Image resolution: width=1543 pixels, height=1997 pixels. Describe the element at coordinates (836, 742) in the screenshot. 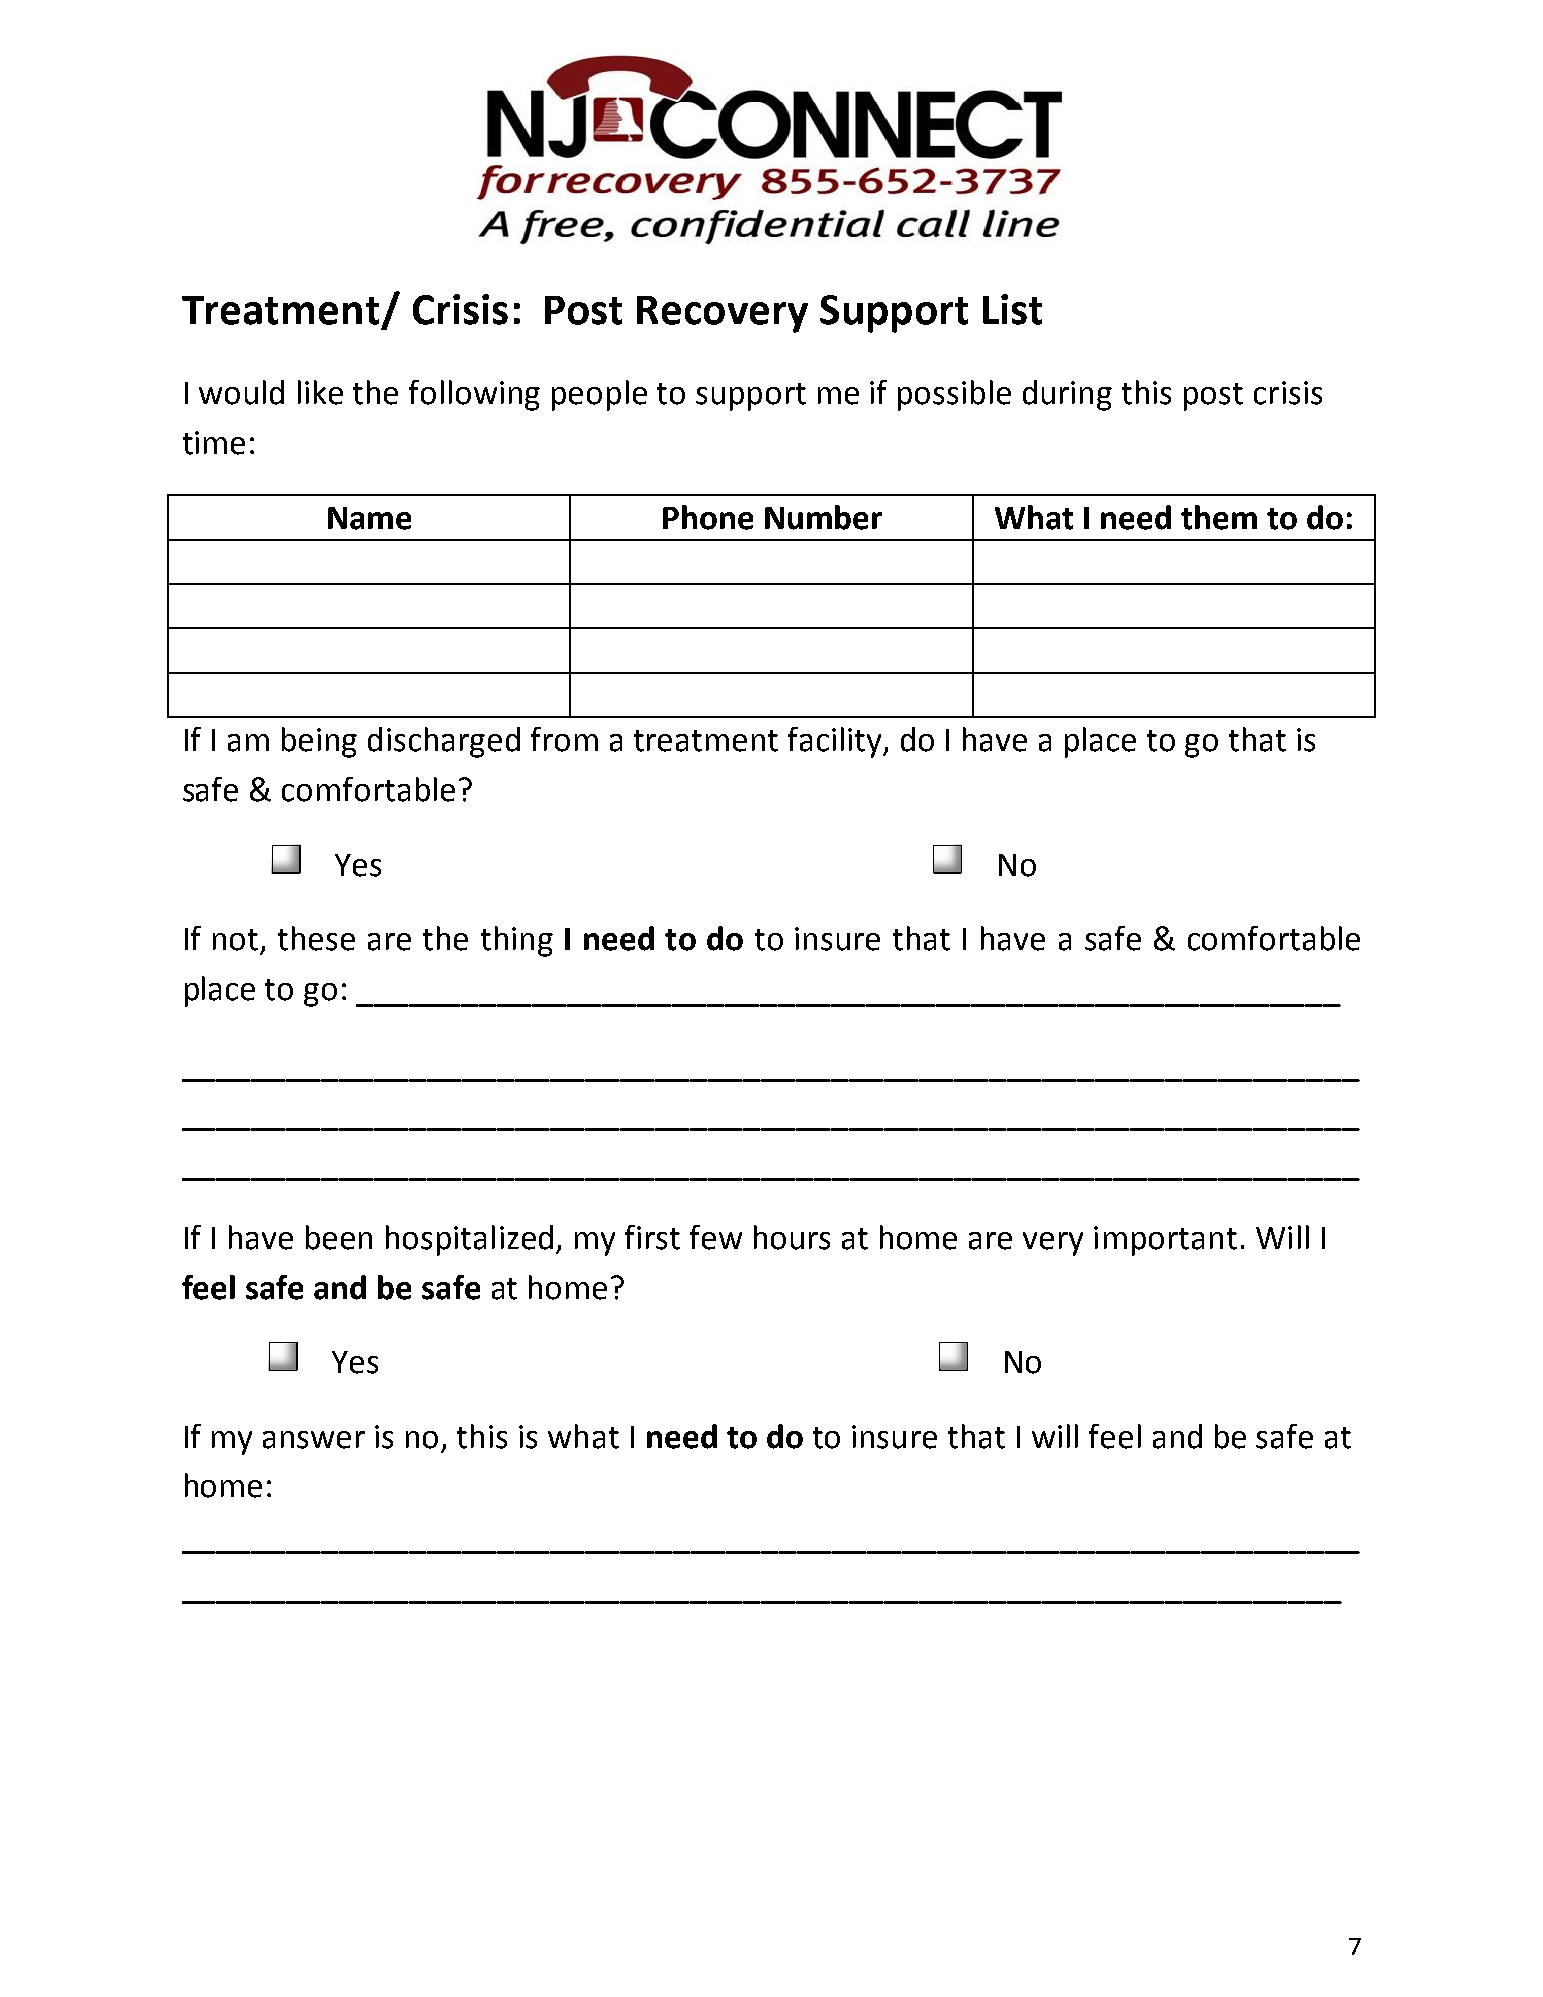

I see `facility` at that location.
